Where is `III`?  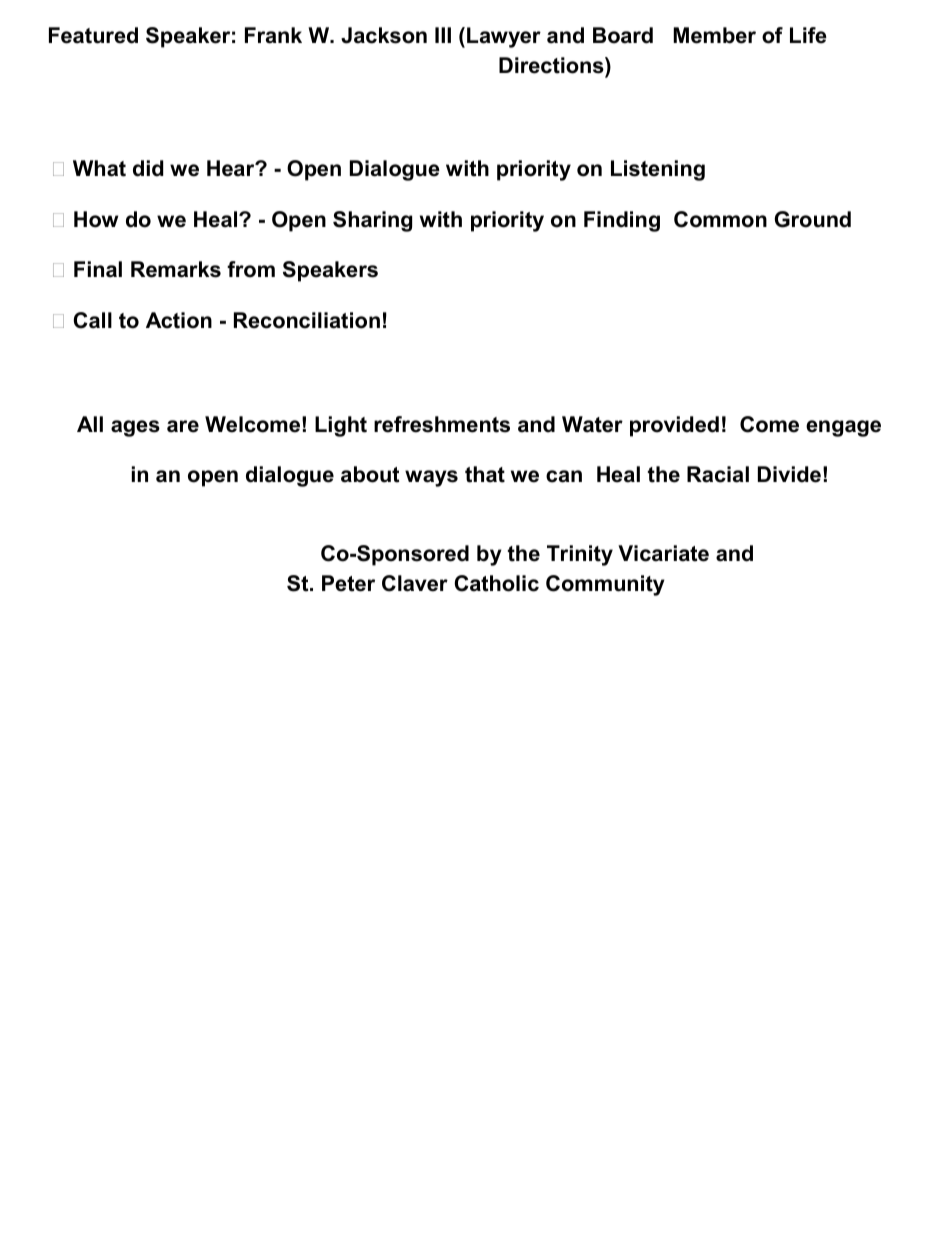 III is located at coordinates (443, 35).
